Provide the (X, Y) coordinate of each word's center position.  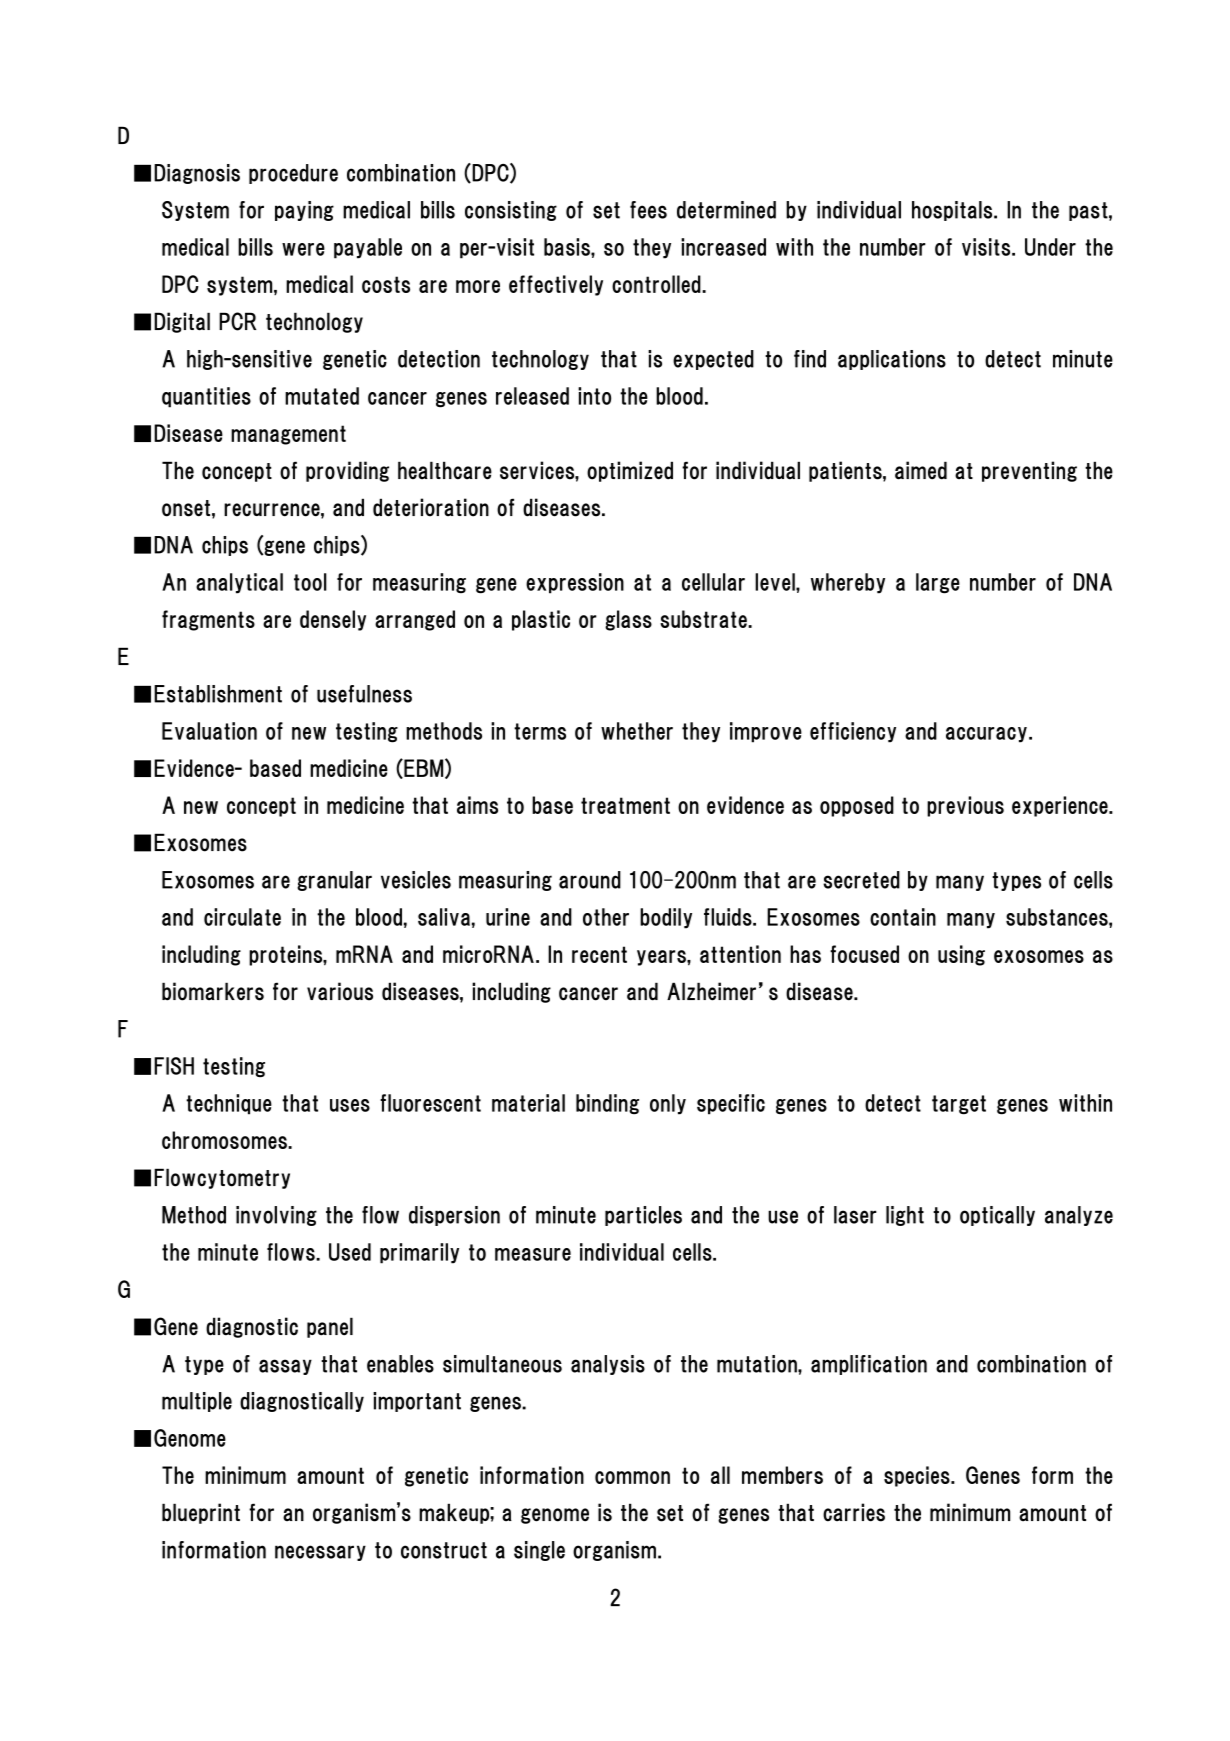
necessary (320, 1553)
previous (965, 806)
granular (334, 881)
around (590, 880)
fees (648, 210)
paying (304, 211)
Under (1050, 247)
